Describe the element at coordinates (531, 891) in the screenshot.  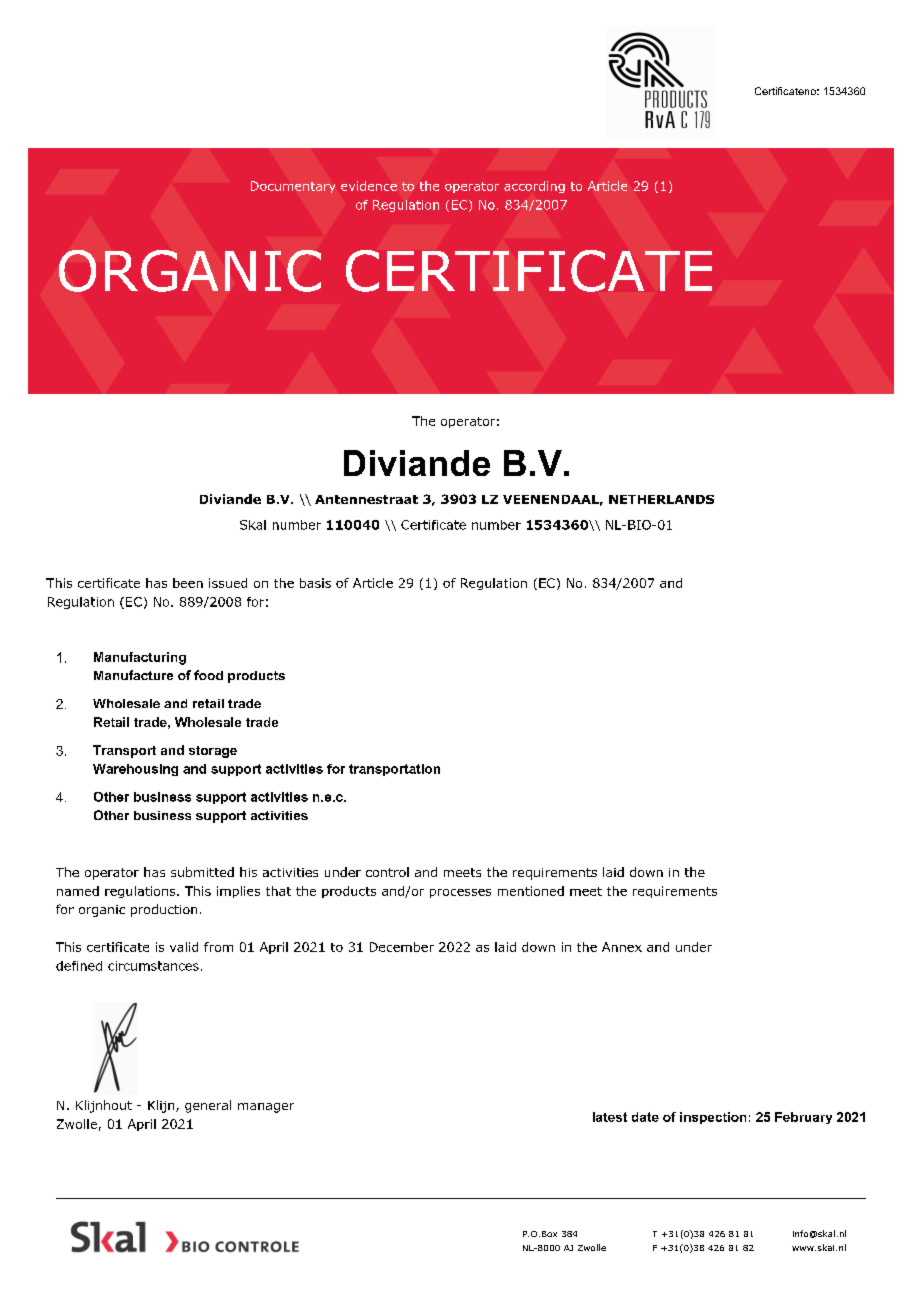
I see `mentioned` at that location.
